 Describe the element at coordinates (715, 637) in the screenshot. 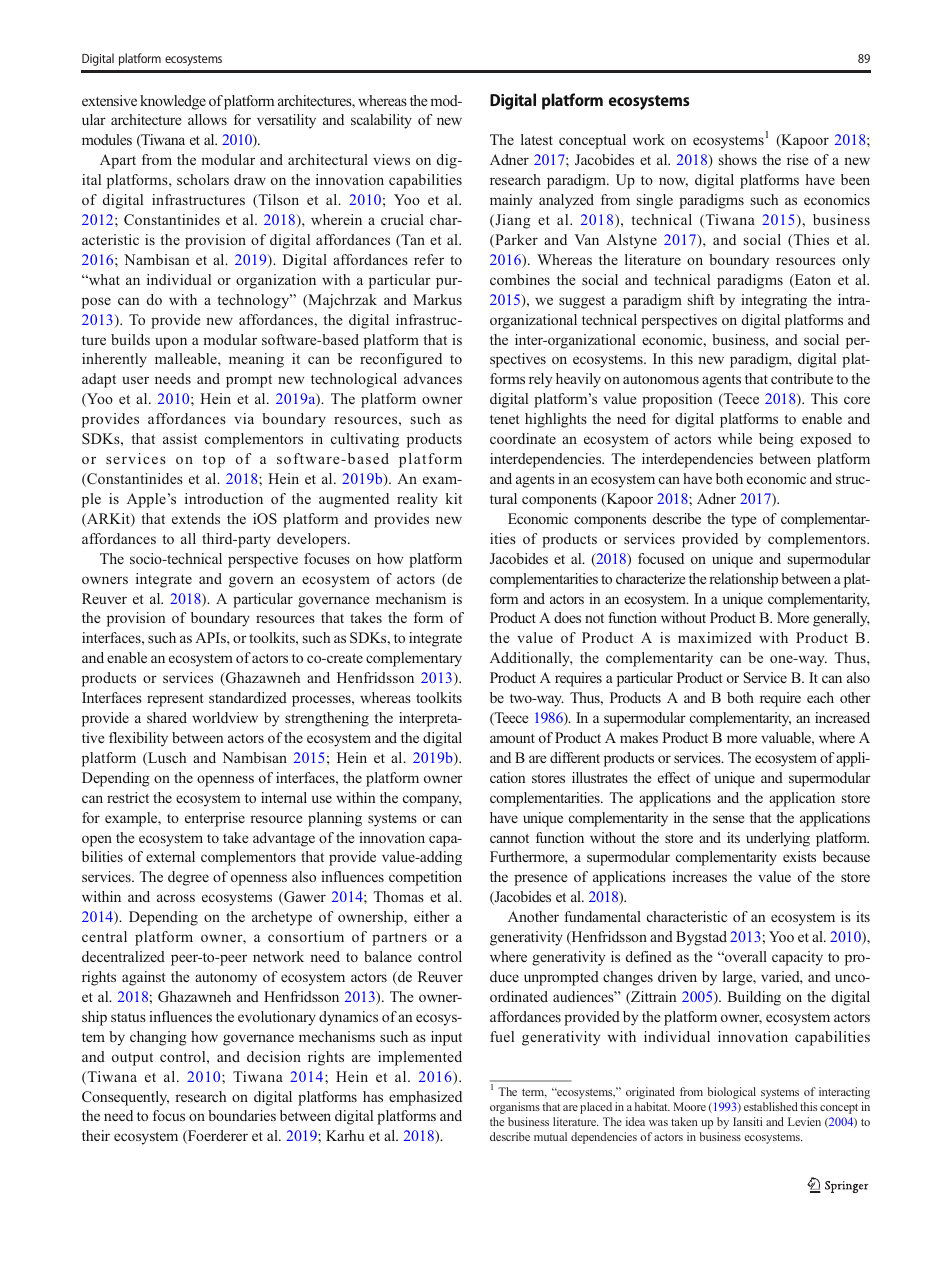

I see `maximized` at that location.
